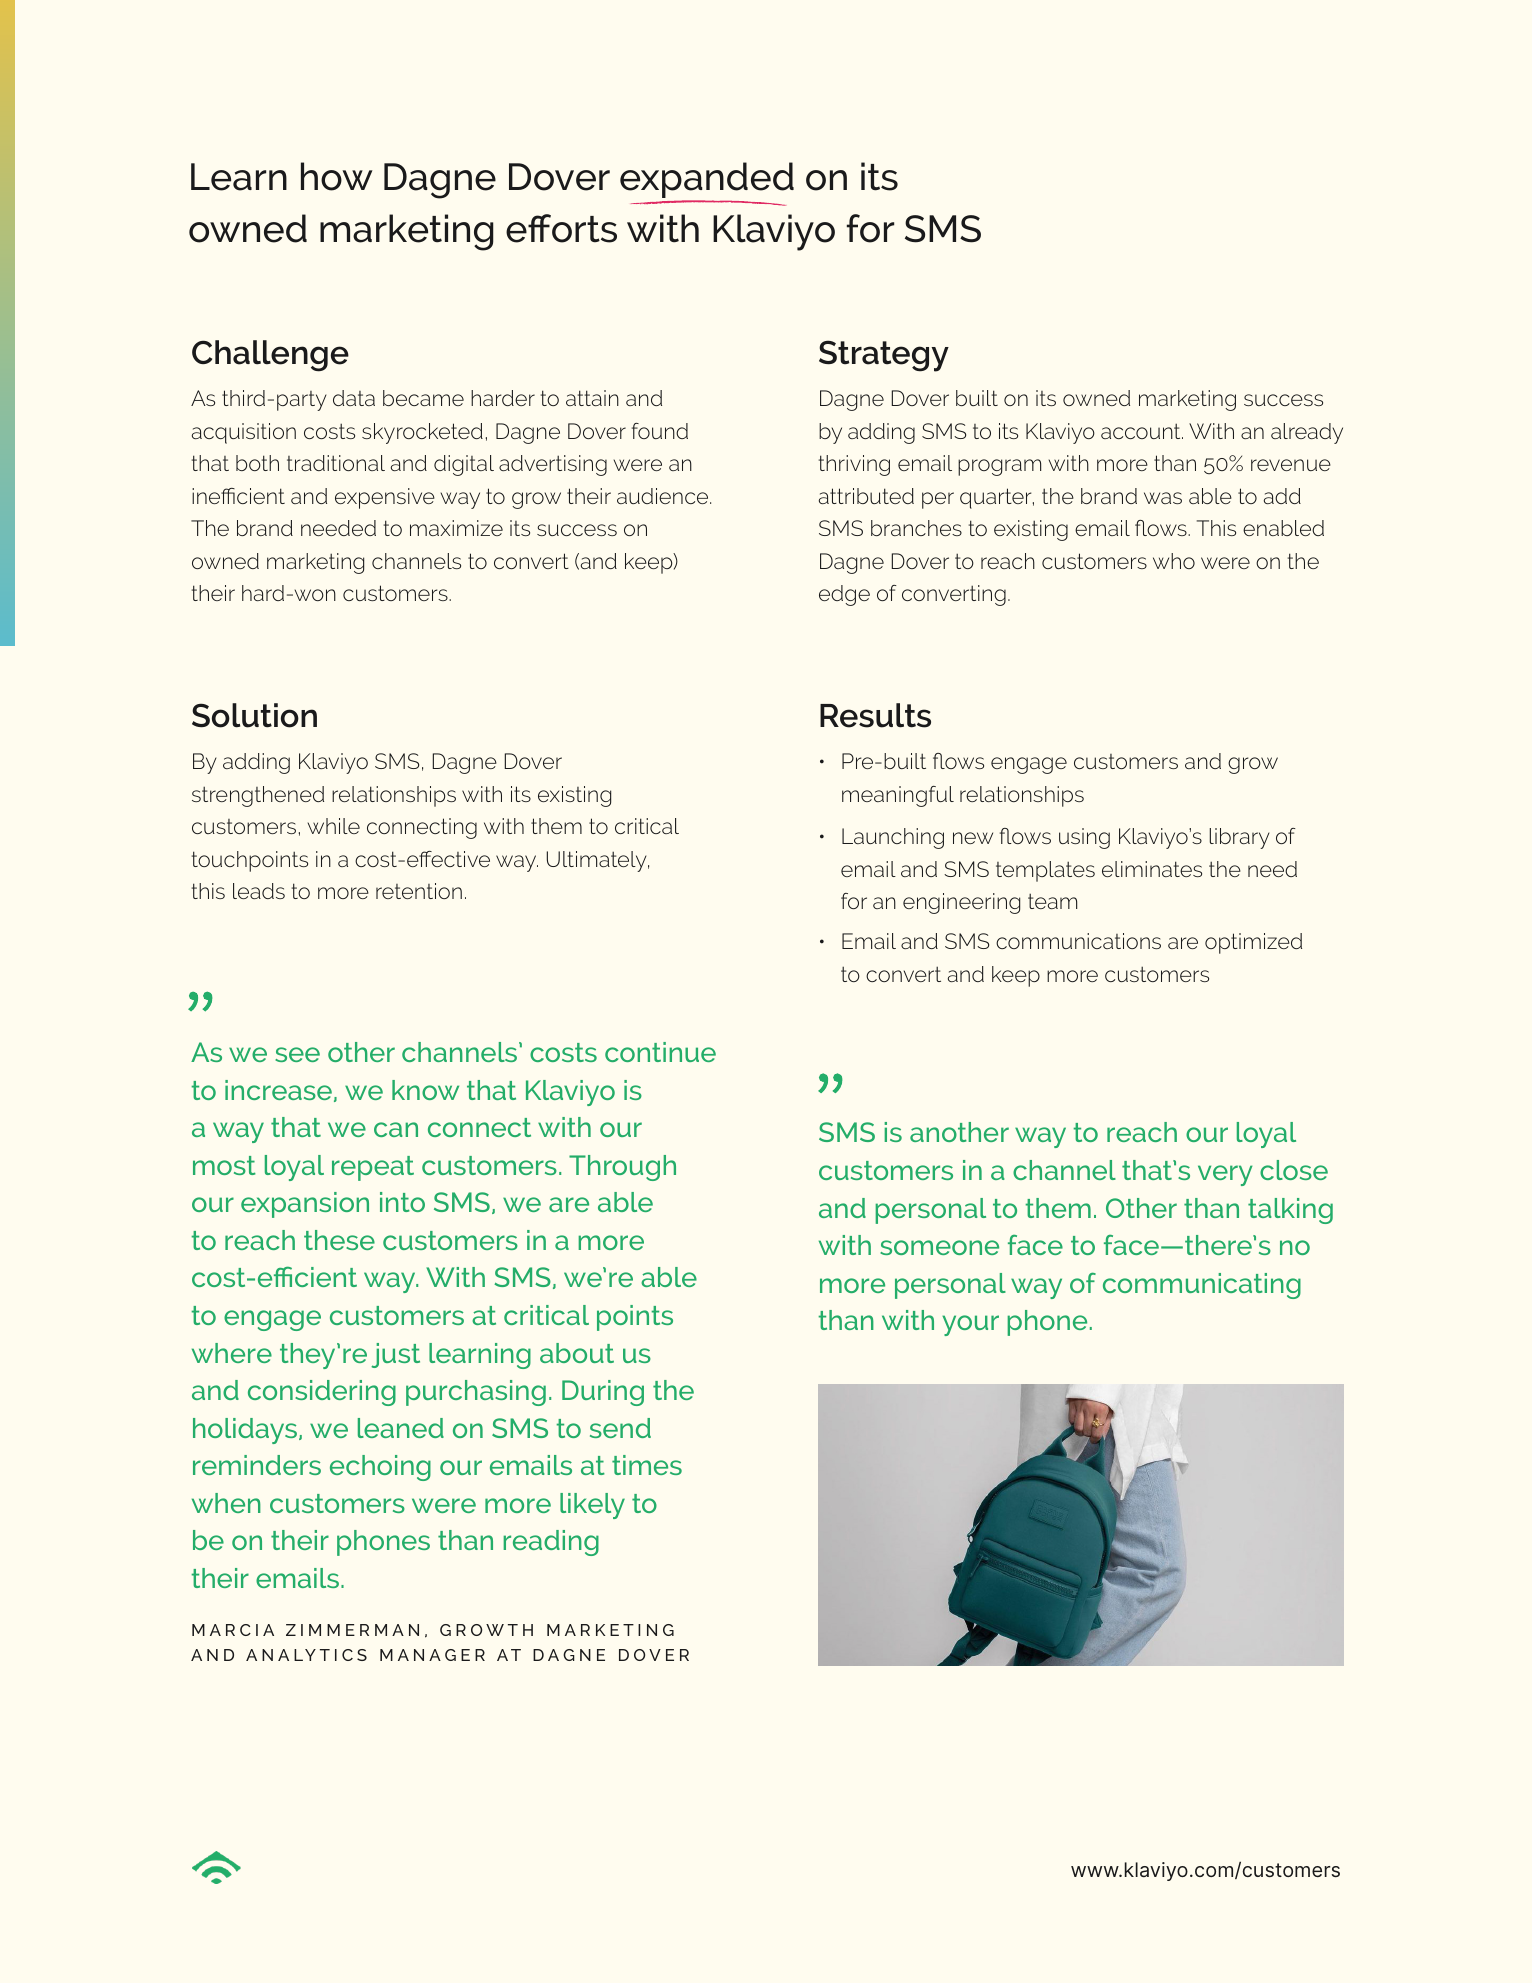 Image resolution: width=1532 pixels, height=1983 pixels. I want to click on Solution, so click(254, 715).
